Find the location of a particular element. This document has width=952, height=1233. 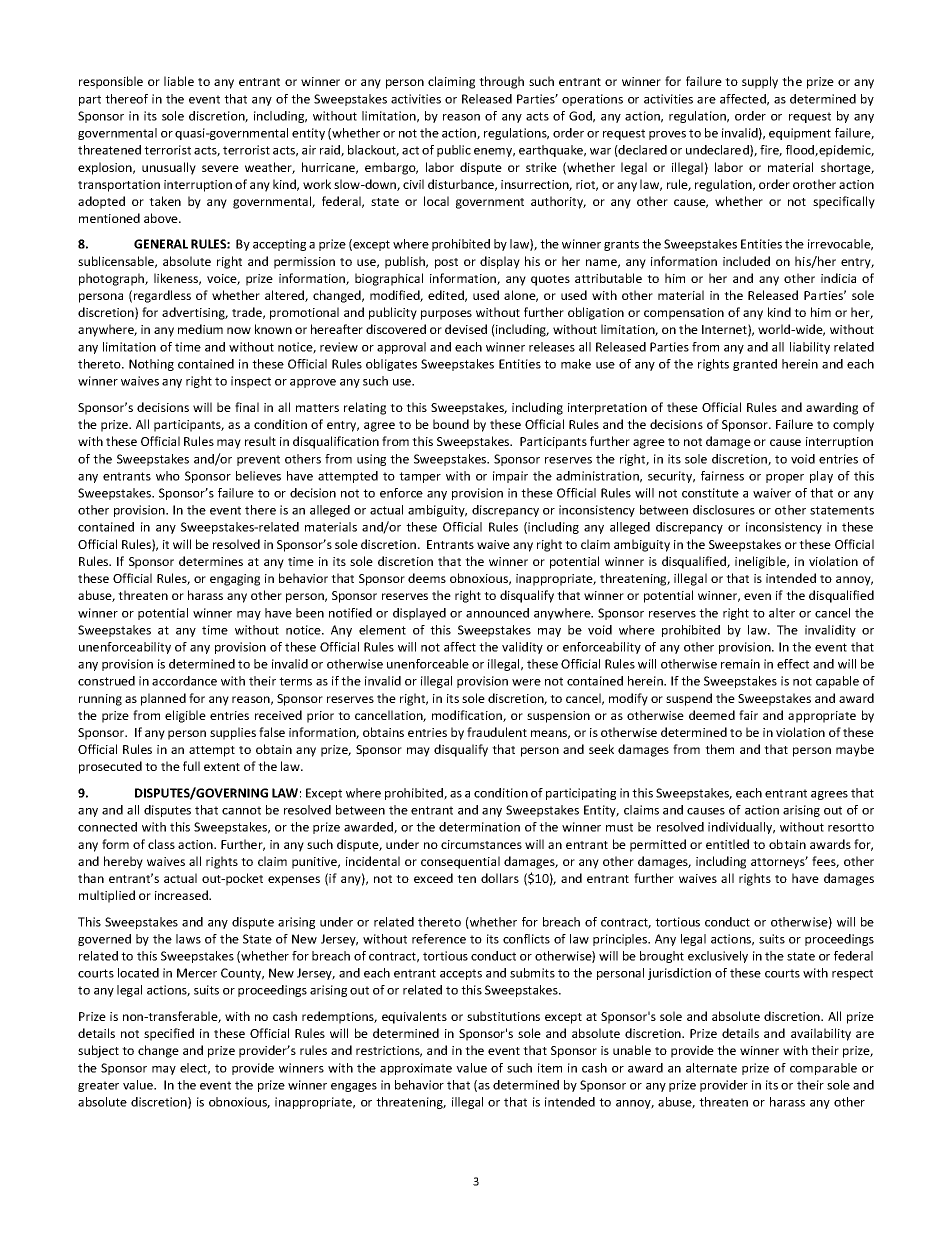

through is located at coordinates (501, 82).
